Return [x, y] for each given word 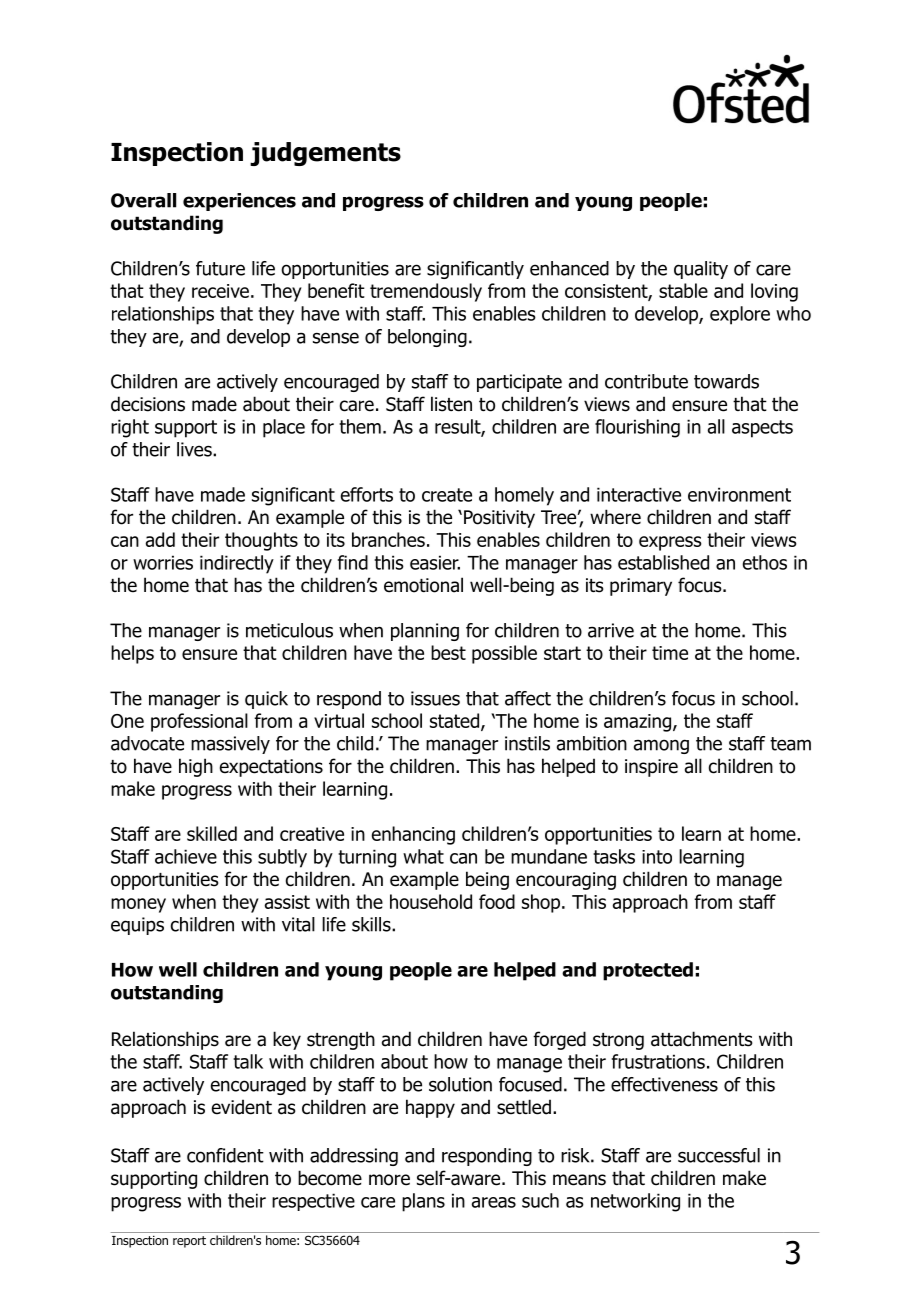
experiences [239, 202]
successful [719, 1155]
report [189, 1242]
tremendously [426, 292]
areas [494, 1202]
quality [701, 270]
